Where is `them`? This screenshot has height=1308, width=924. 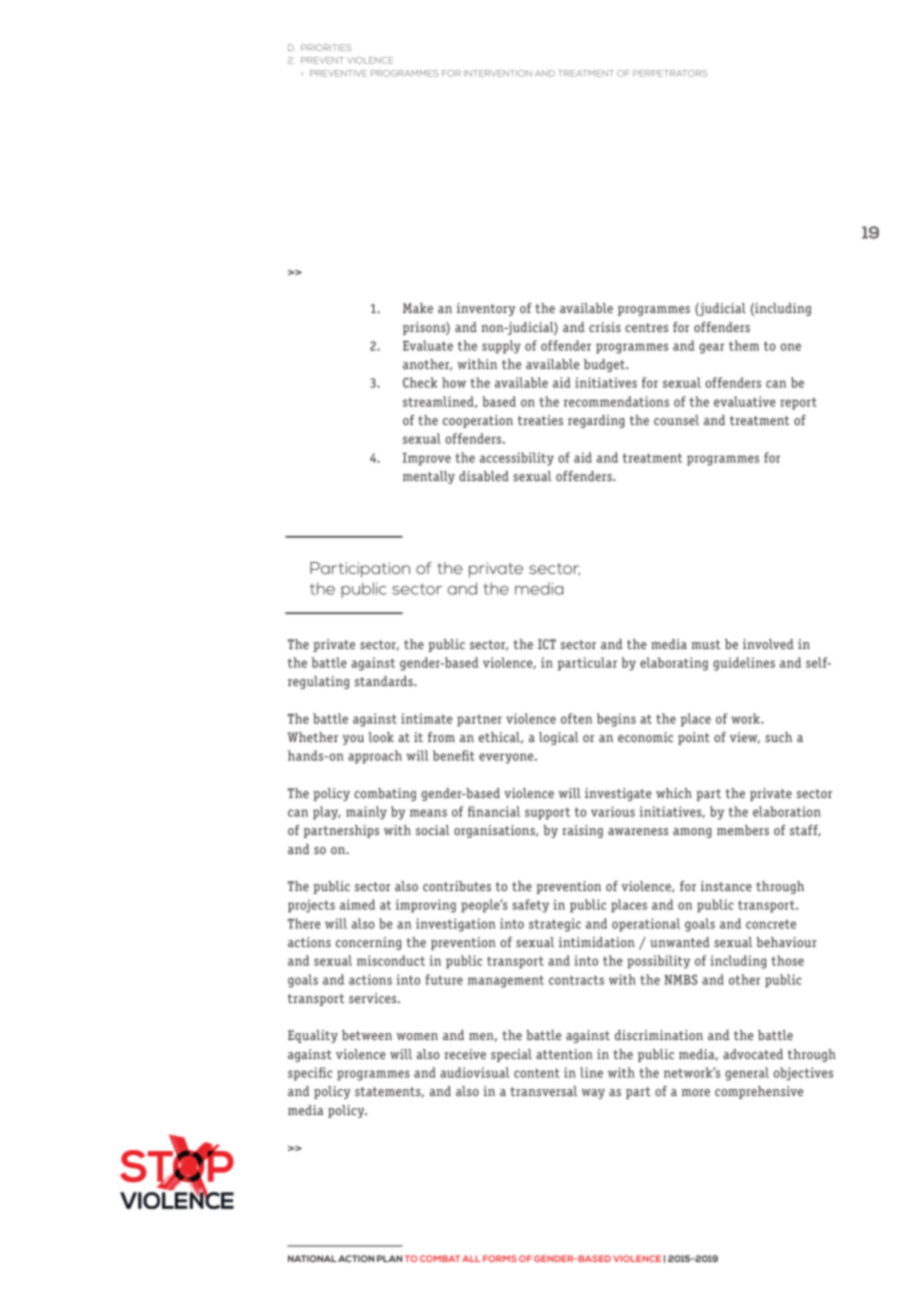 them is located at coordinates (744, 345).
